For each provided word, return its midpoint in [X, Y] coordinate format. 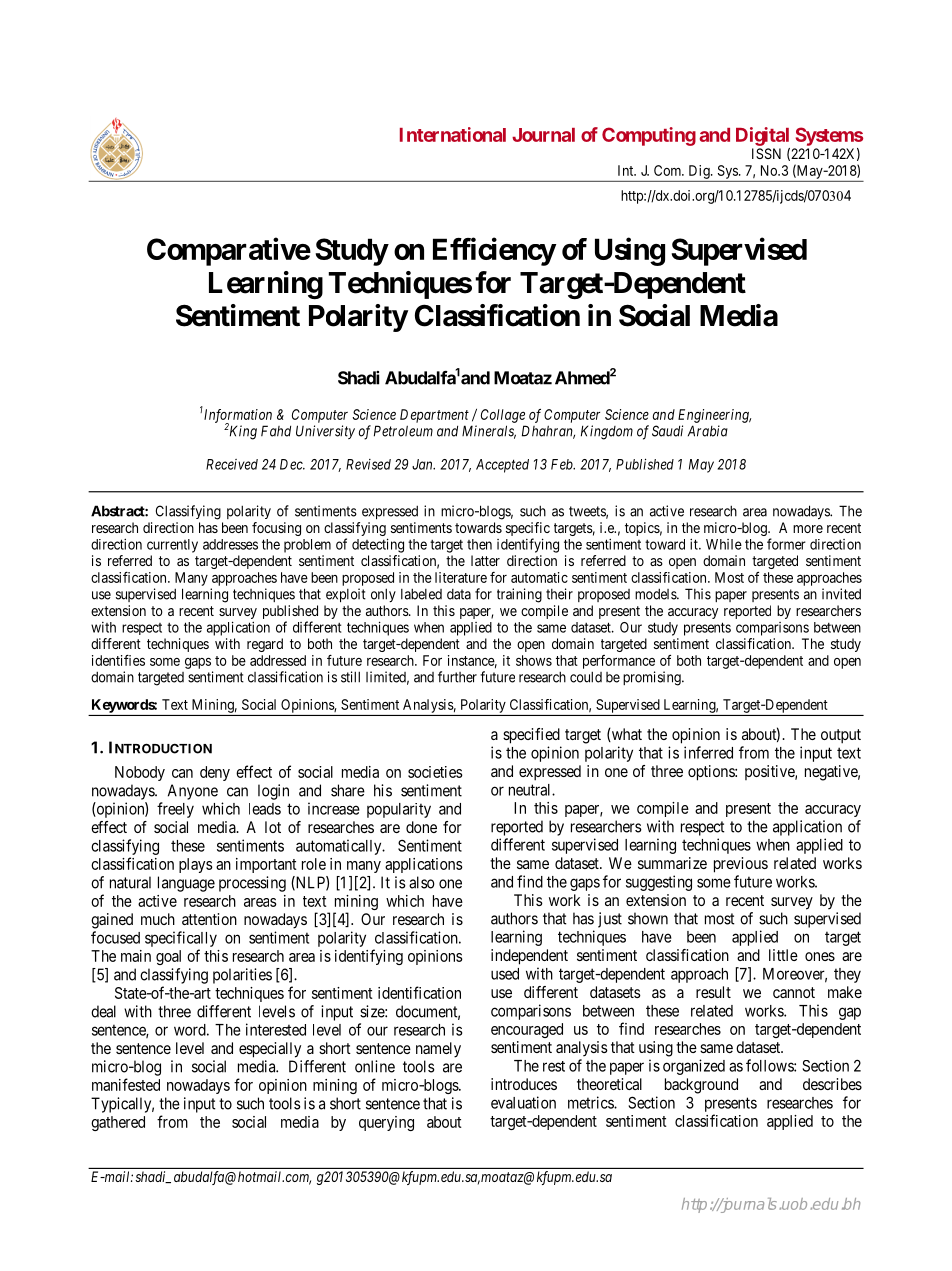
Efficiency [494, 251]
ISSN [766, 153]
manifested [126, 1084]
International [453, 134]
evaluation [523, 1102]
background [701, 1086]
